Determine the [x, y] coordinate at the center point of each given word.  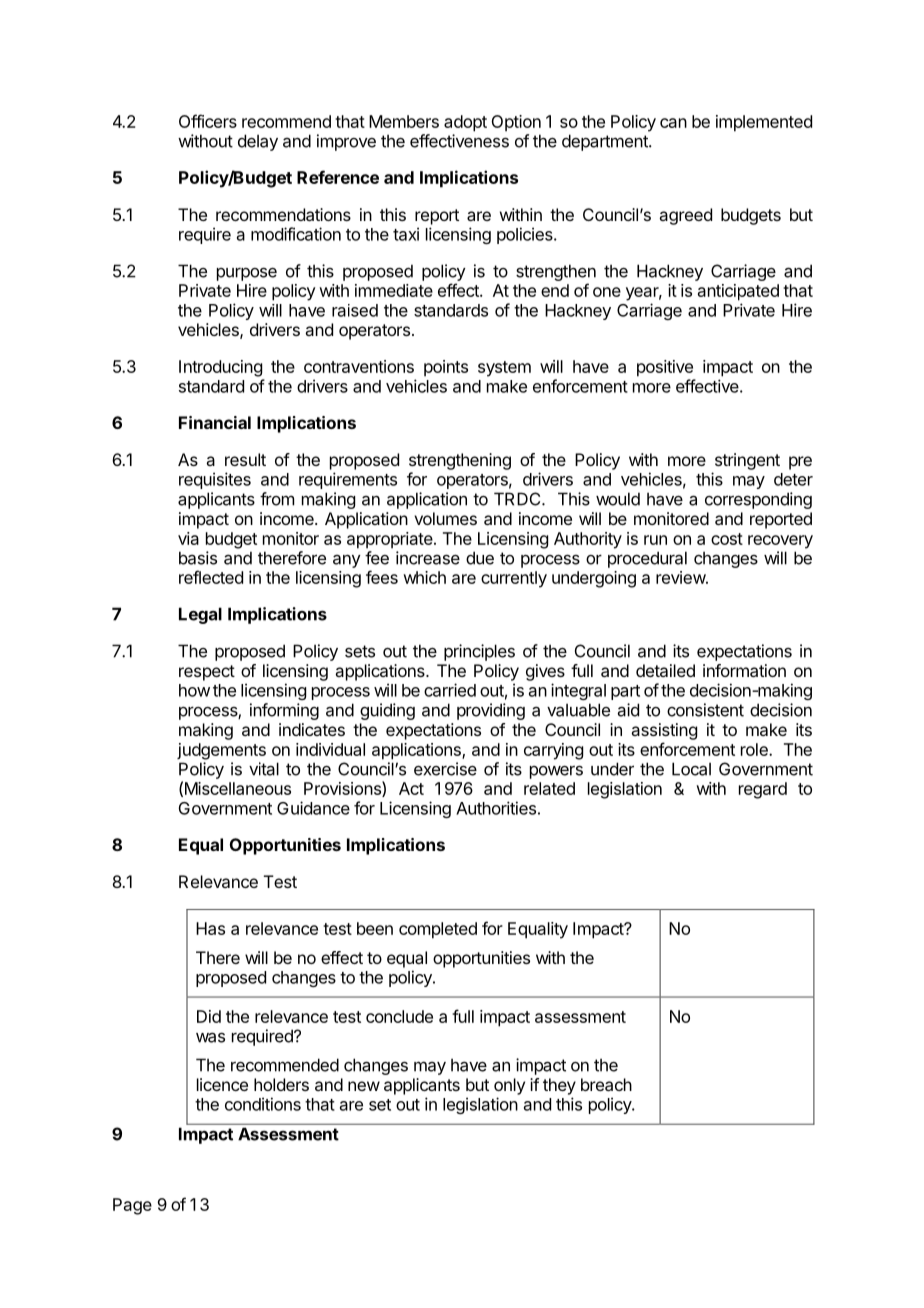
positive [665, 368]
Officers [208, 121]
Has [210, 928]
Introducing [220, 368]
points [446, 368]
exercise [445, 769]
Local [691, 769]
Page [132, 1206]
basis [198, 558]
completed [438, 930]
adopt [465, 123]
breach [606, 1084]
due [480, 558]
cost [727, 539]
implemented [764, 123]
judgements [221, 751]
